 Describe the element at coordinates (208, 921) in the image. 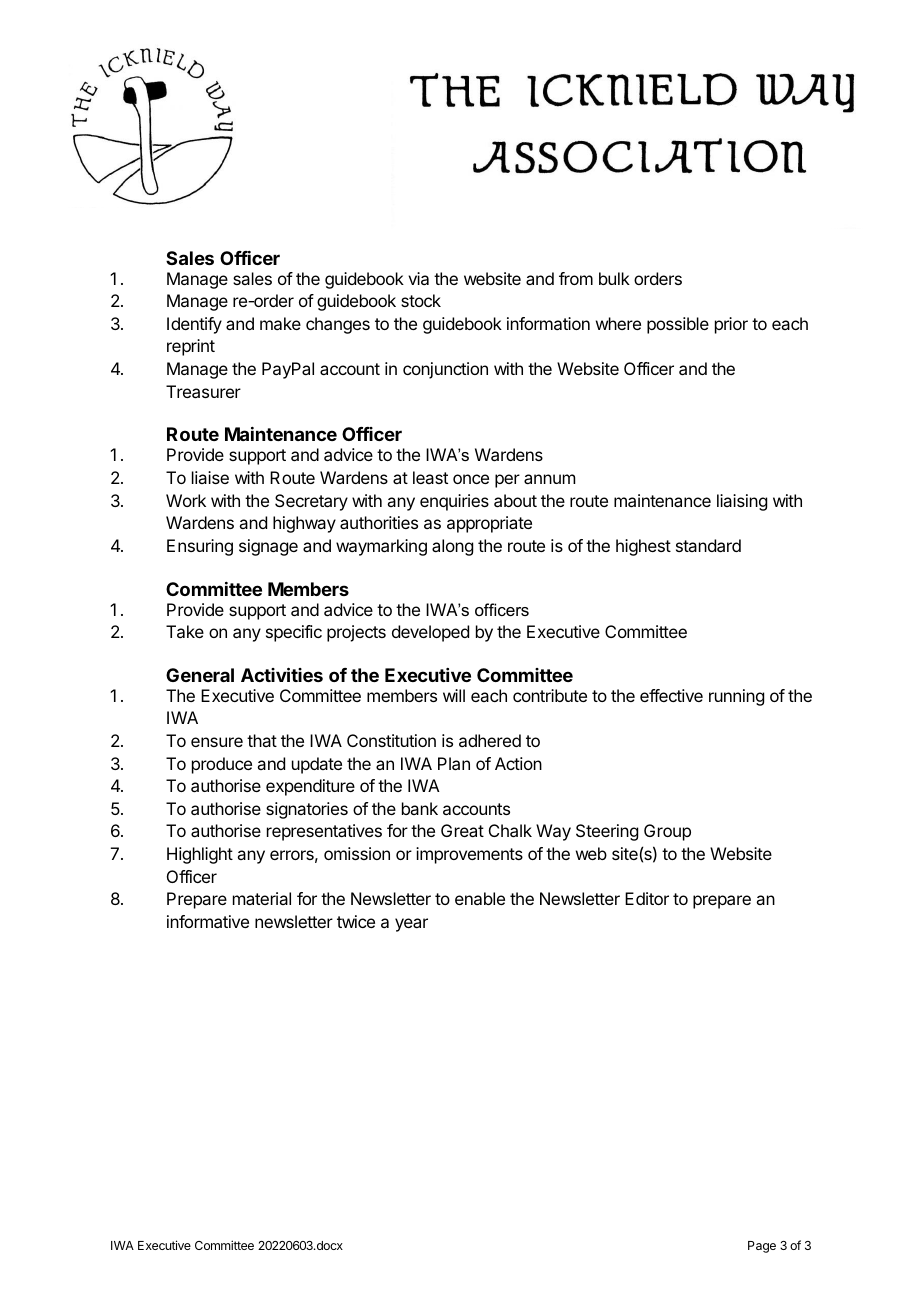

I see `informative` at that location.
